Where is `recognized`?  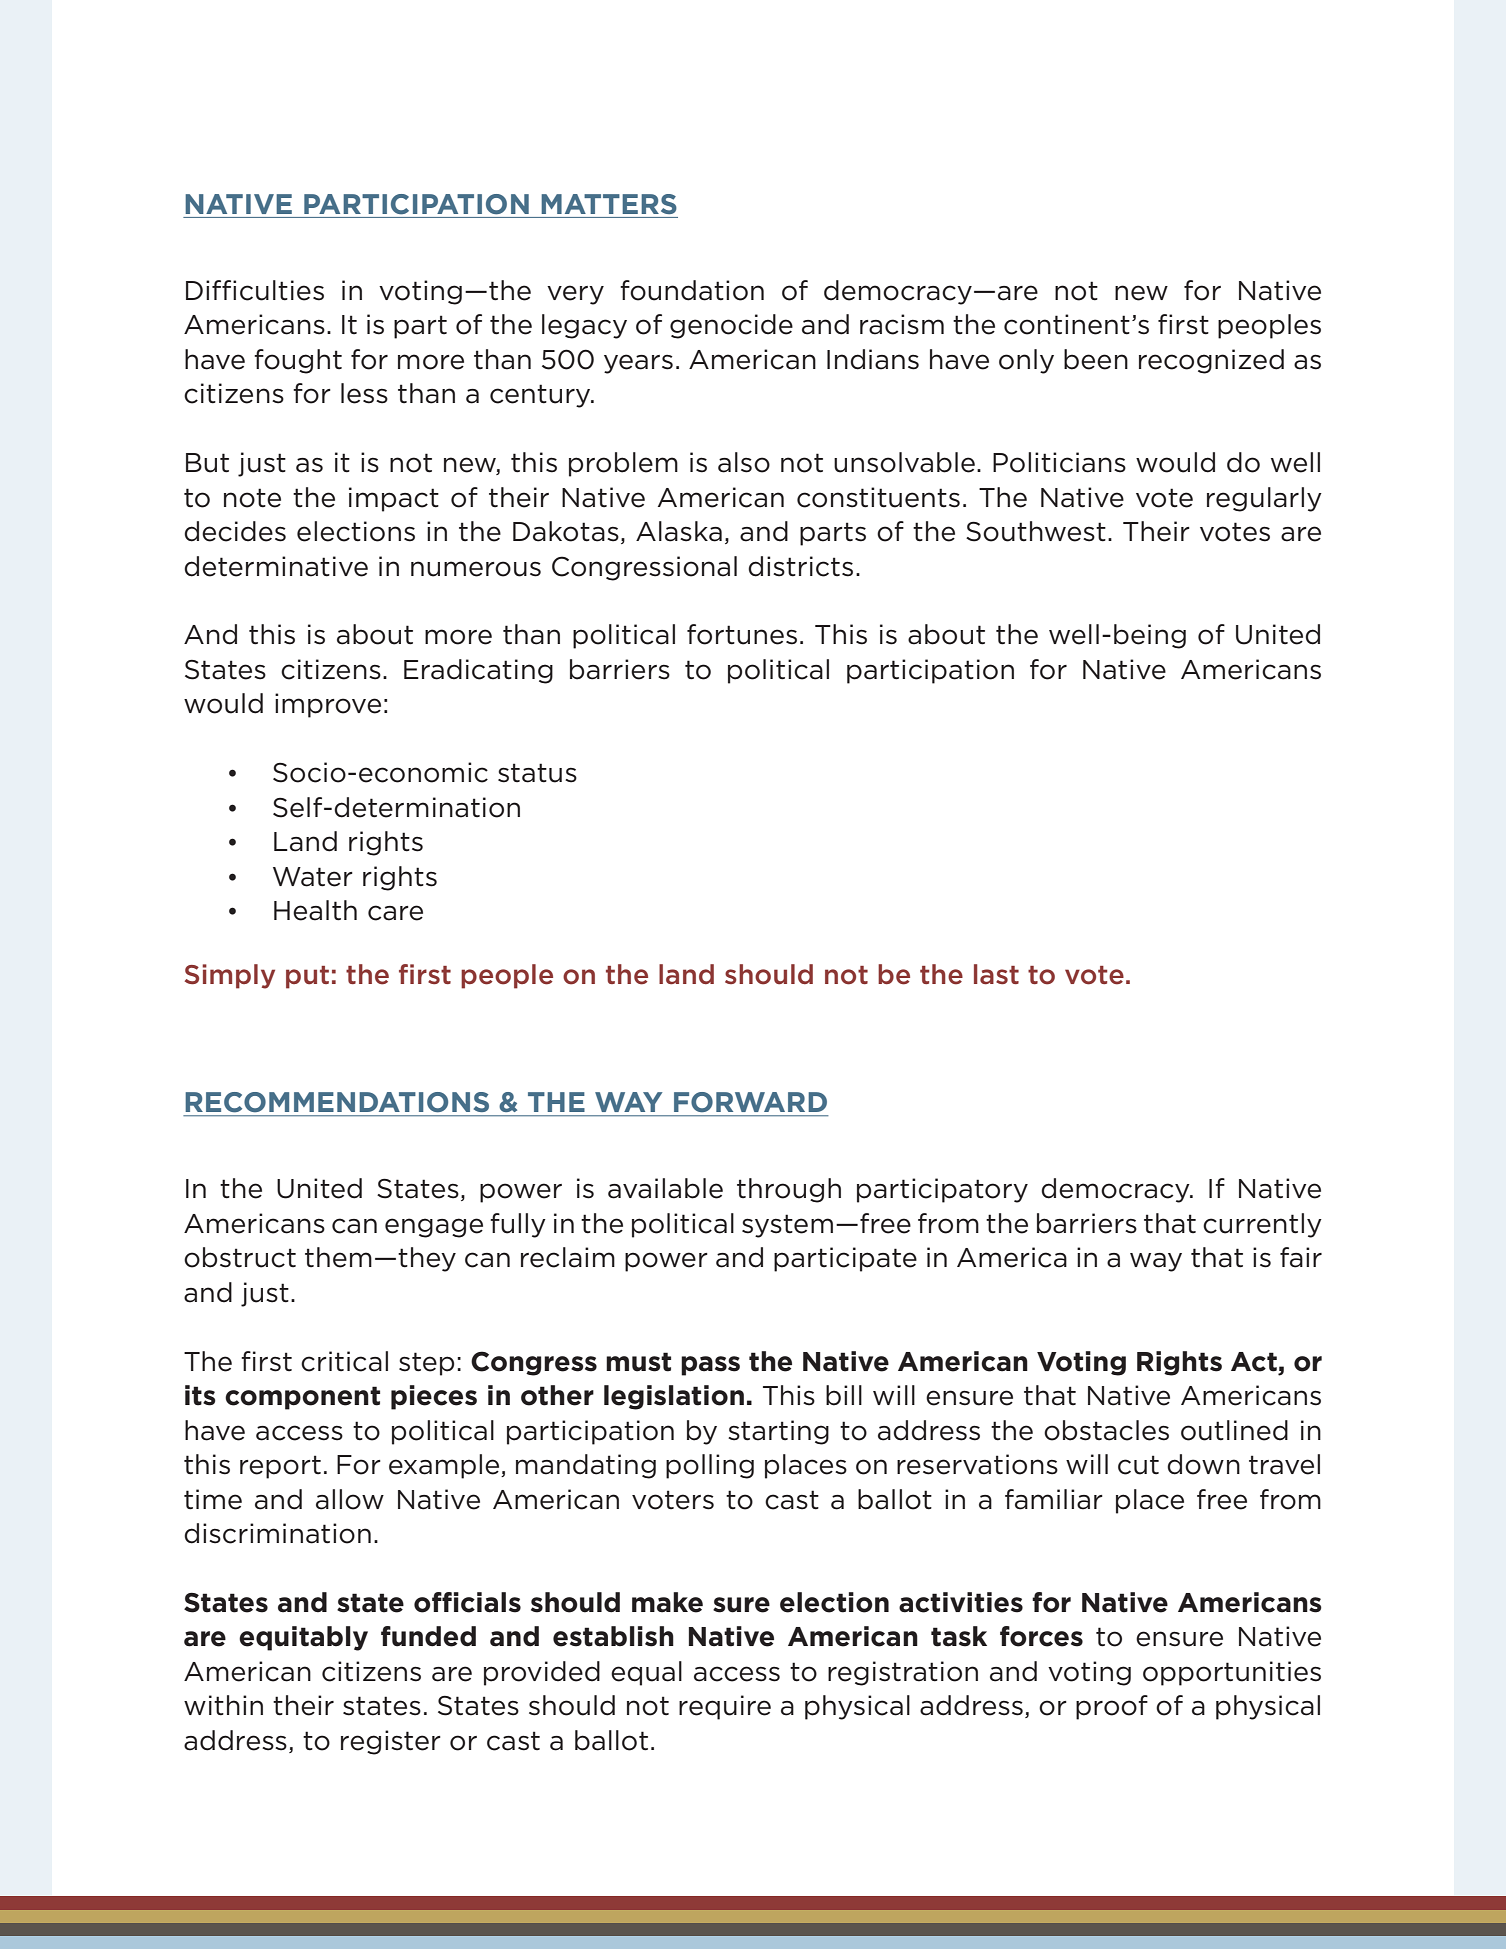
recognized is located at coordinates (1211, 361).
